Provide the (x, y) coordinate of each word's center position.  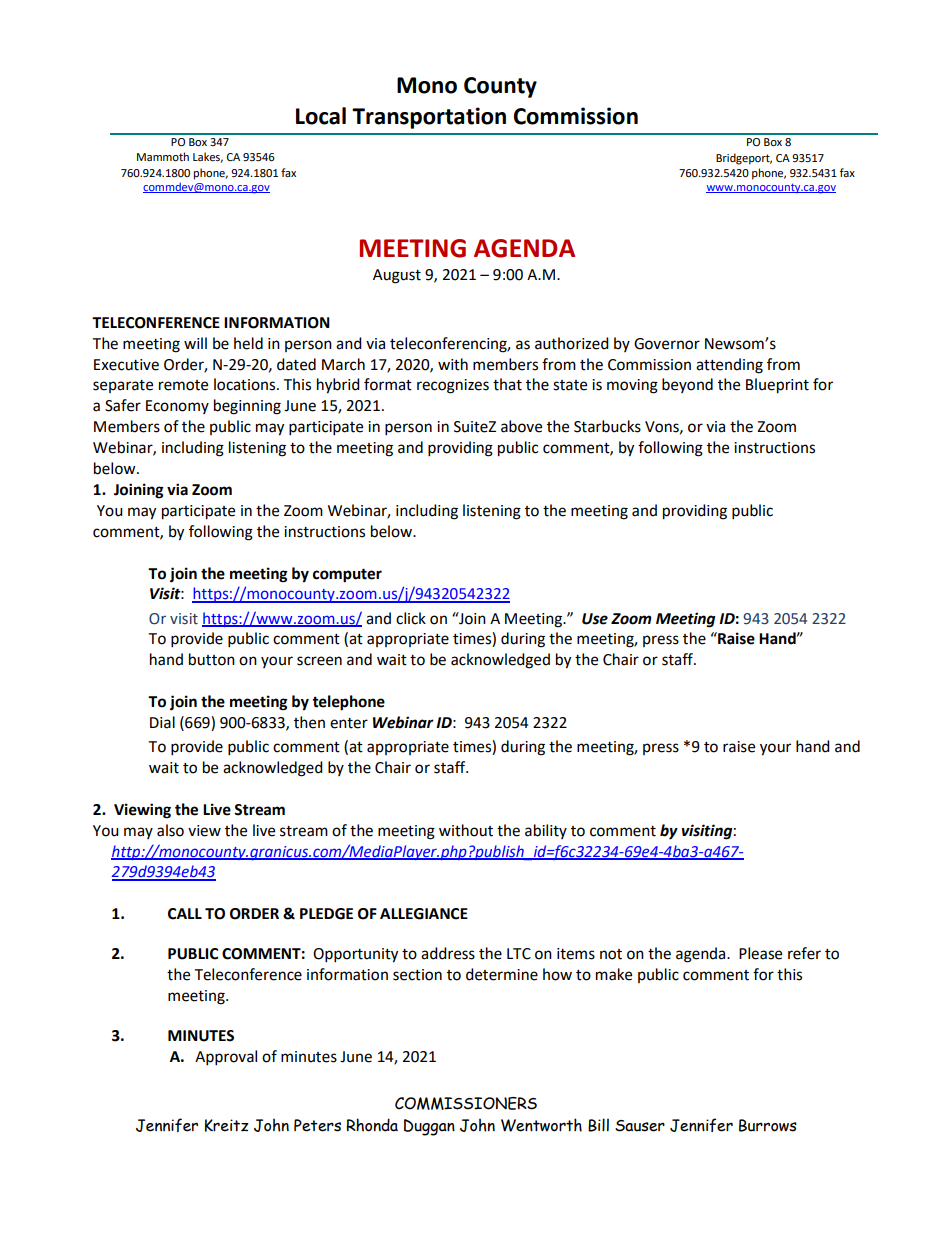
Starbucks (607, 426)
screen (319, 661)
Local (321, 116)
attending (729, 366)
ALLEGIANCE (424, 914)
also (170, 830)
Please (760, 953)
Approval (226, 1058)
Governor (667, 344)
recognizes (453, 386)
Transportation (429, 118)
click (411, 618)
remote (183, 385)
